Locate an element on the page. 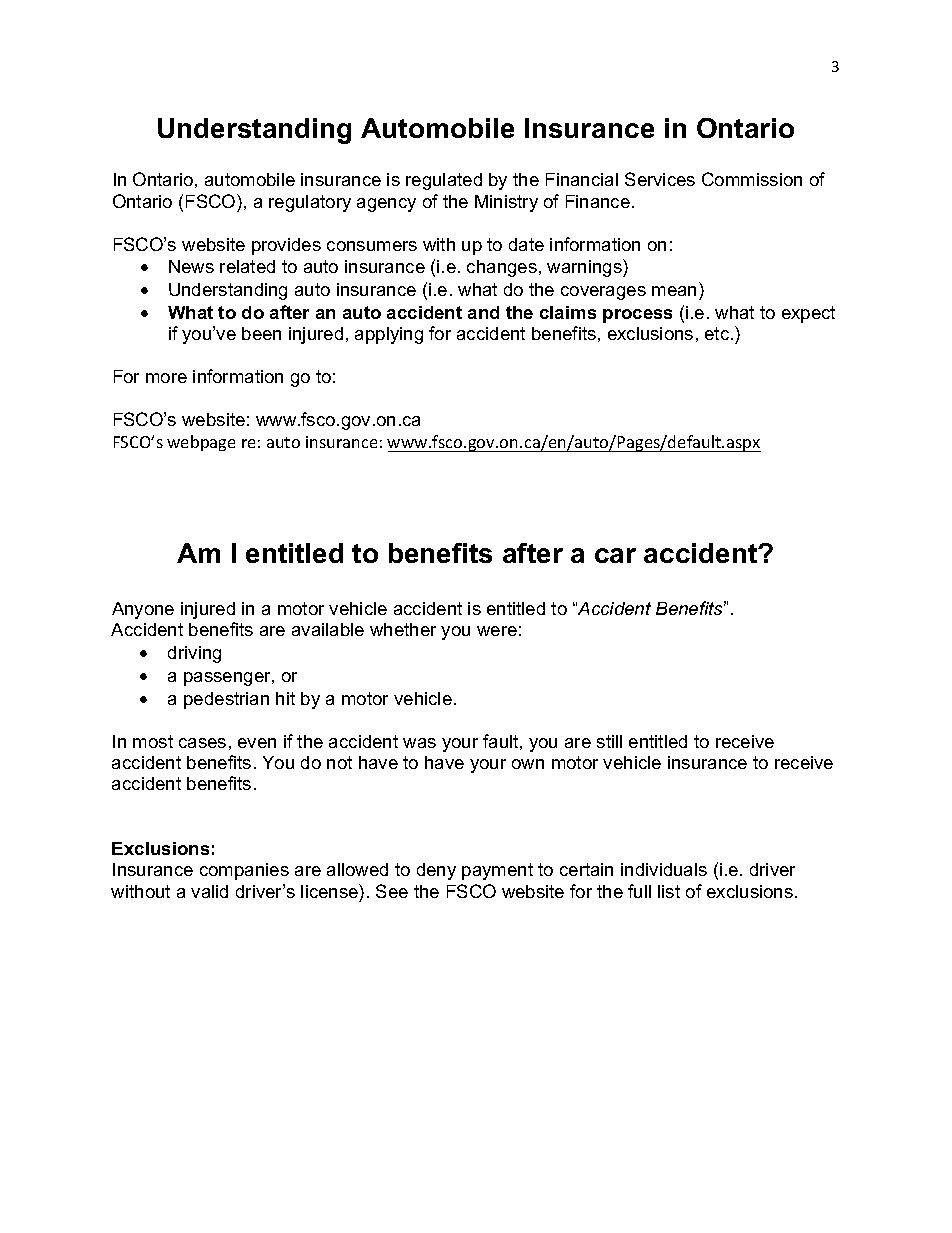 The height and width of the document is (1233, 952). companies is located at coordinates (244, 871).
